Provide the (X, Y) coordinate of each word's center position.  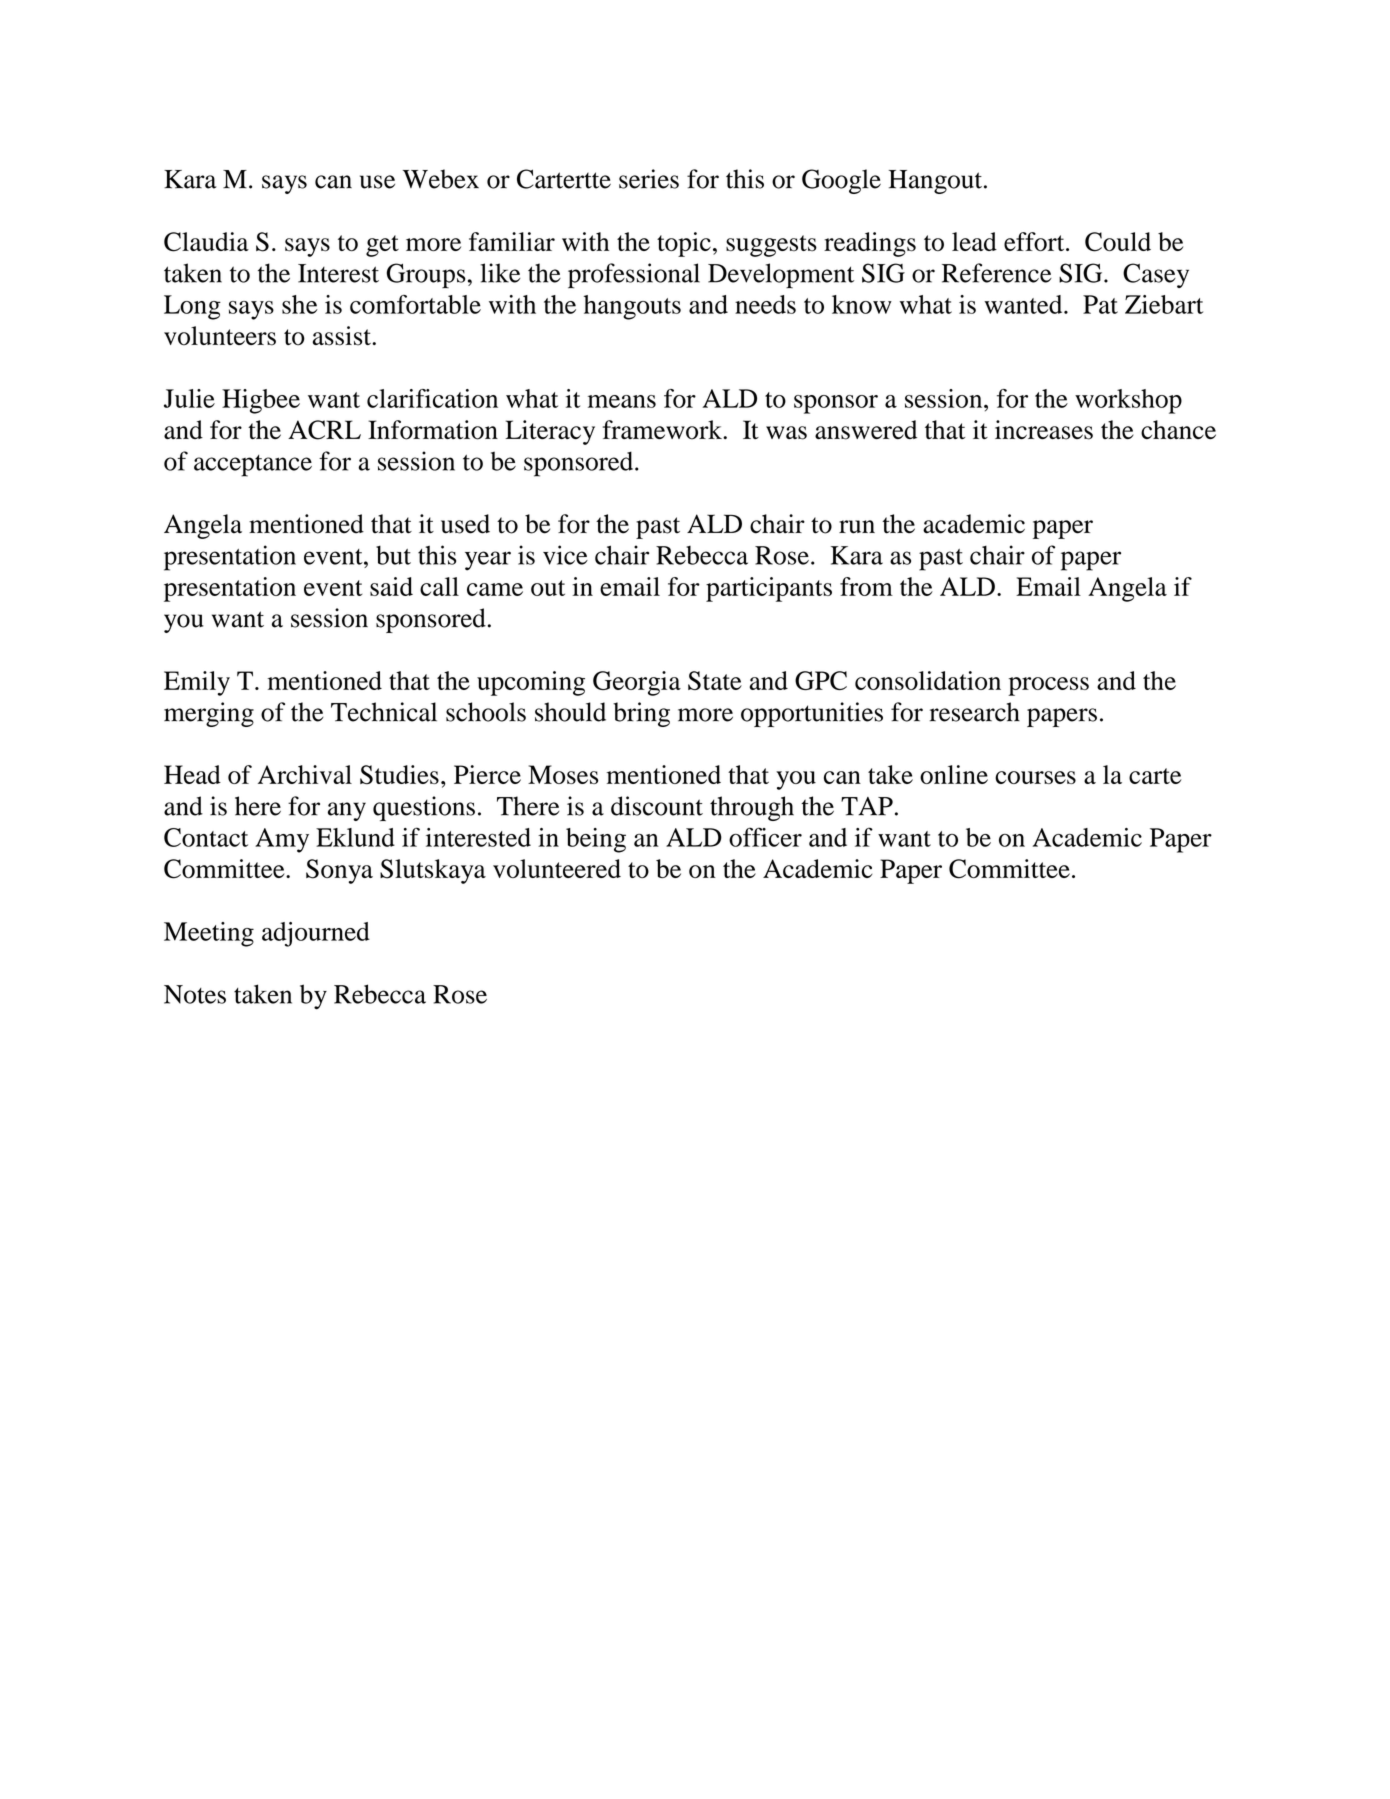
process (1048, 686)
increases (1044, 430)
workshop (1128, 401)
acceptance (253, 466)
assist (342, 336)
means (622, 401)
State (715, 680)
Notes (195, 994)
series (649, 179)
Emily (197, 683)
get (382, 246)
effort (1035, 241)
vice (565, 555)
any (347, 811)
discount (657, 806)
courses (1035, 777)
